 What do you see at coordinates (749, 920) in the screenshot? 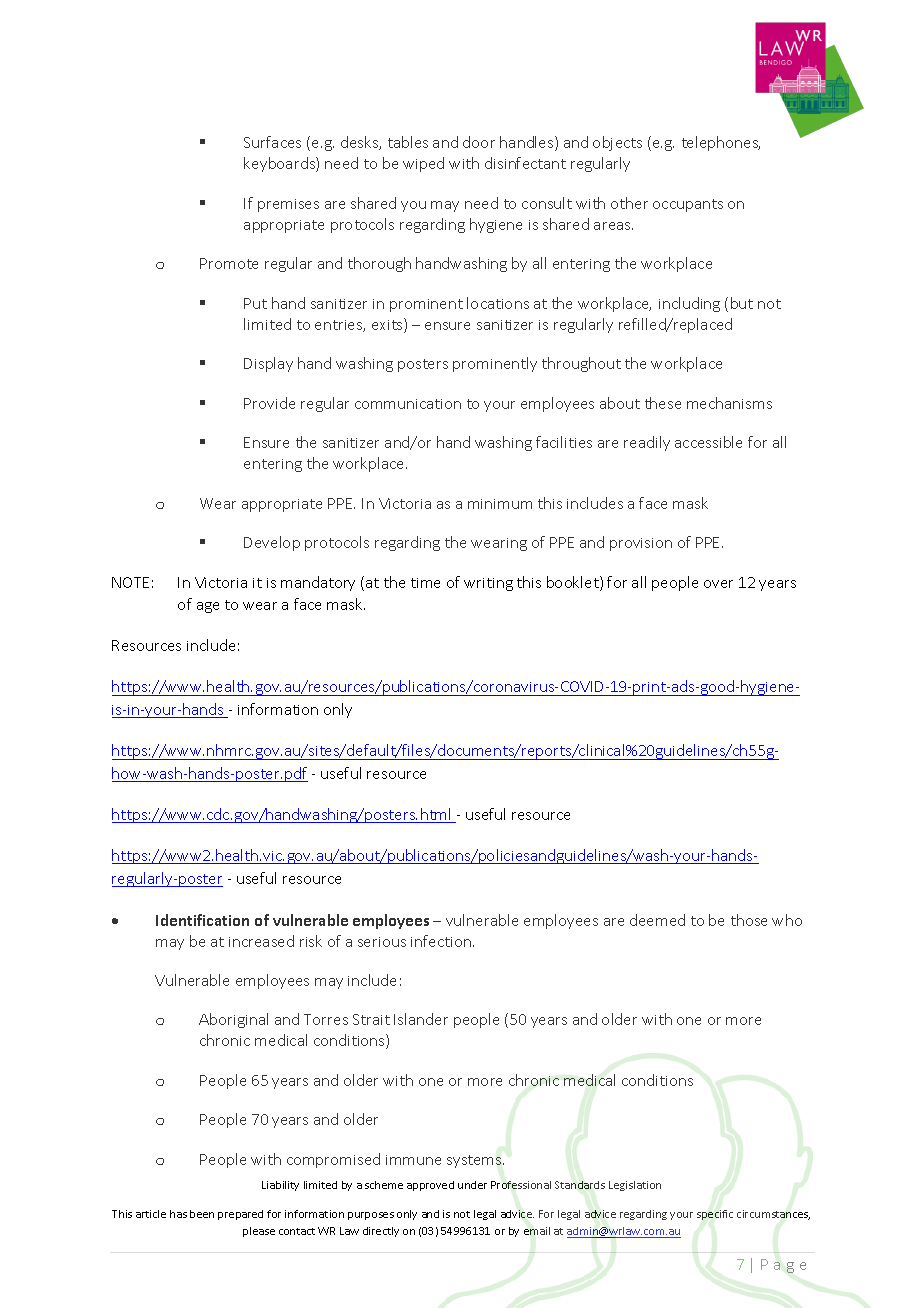
I see `those` at bounding box center [749, 920].
